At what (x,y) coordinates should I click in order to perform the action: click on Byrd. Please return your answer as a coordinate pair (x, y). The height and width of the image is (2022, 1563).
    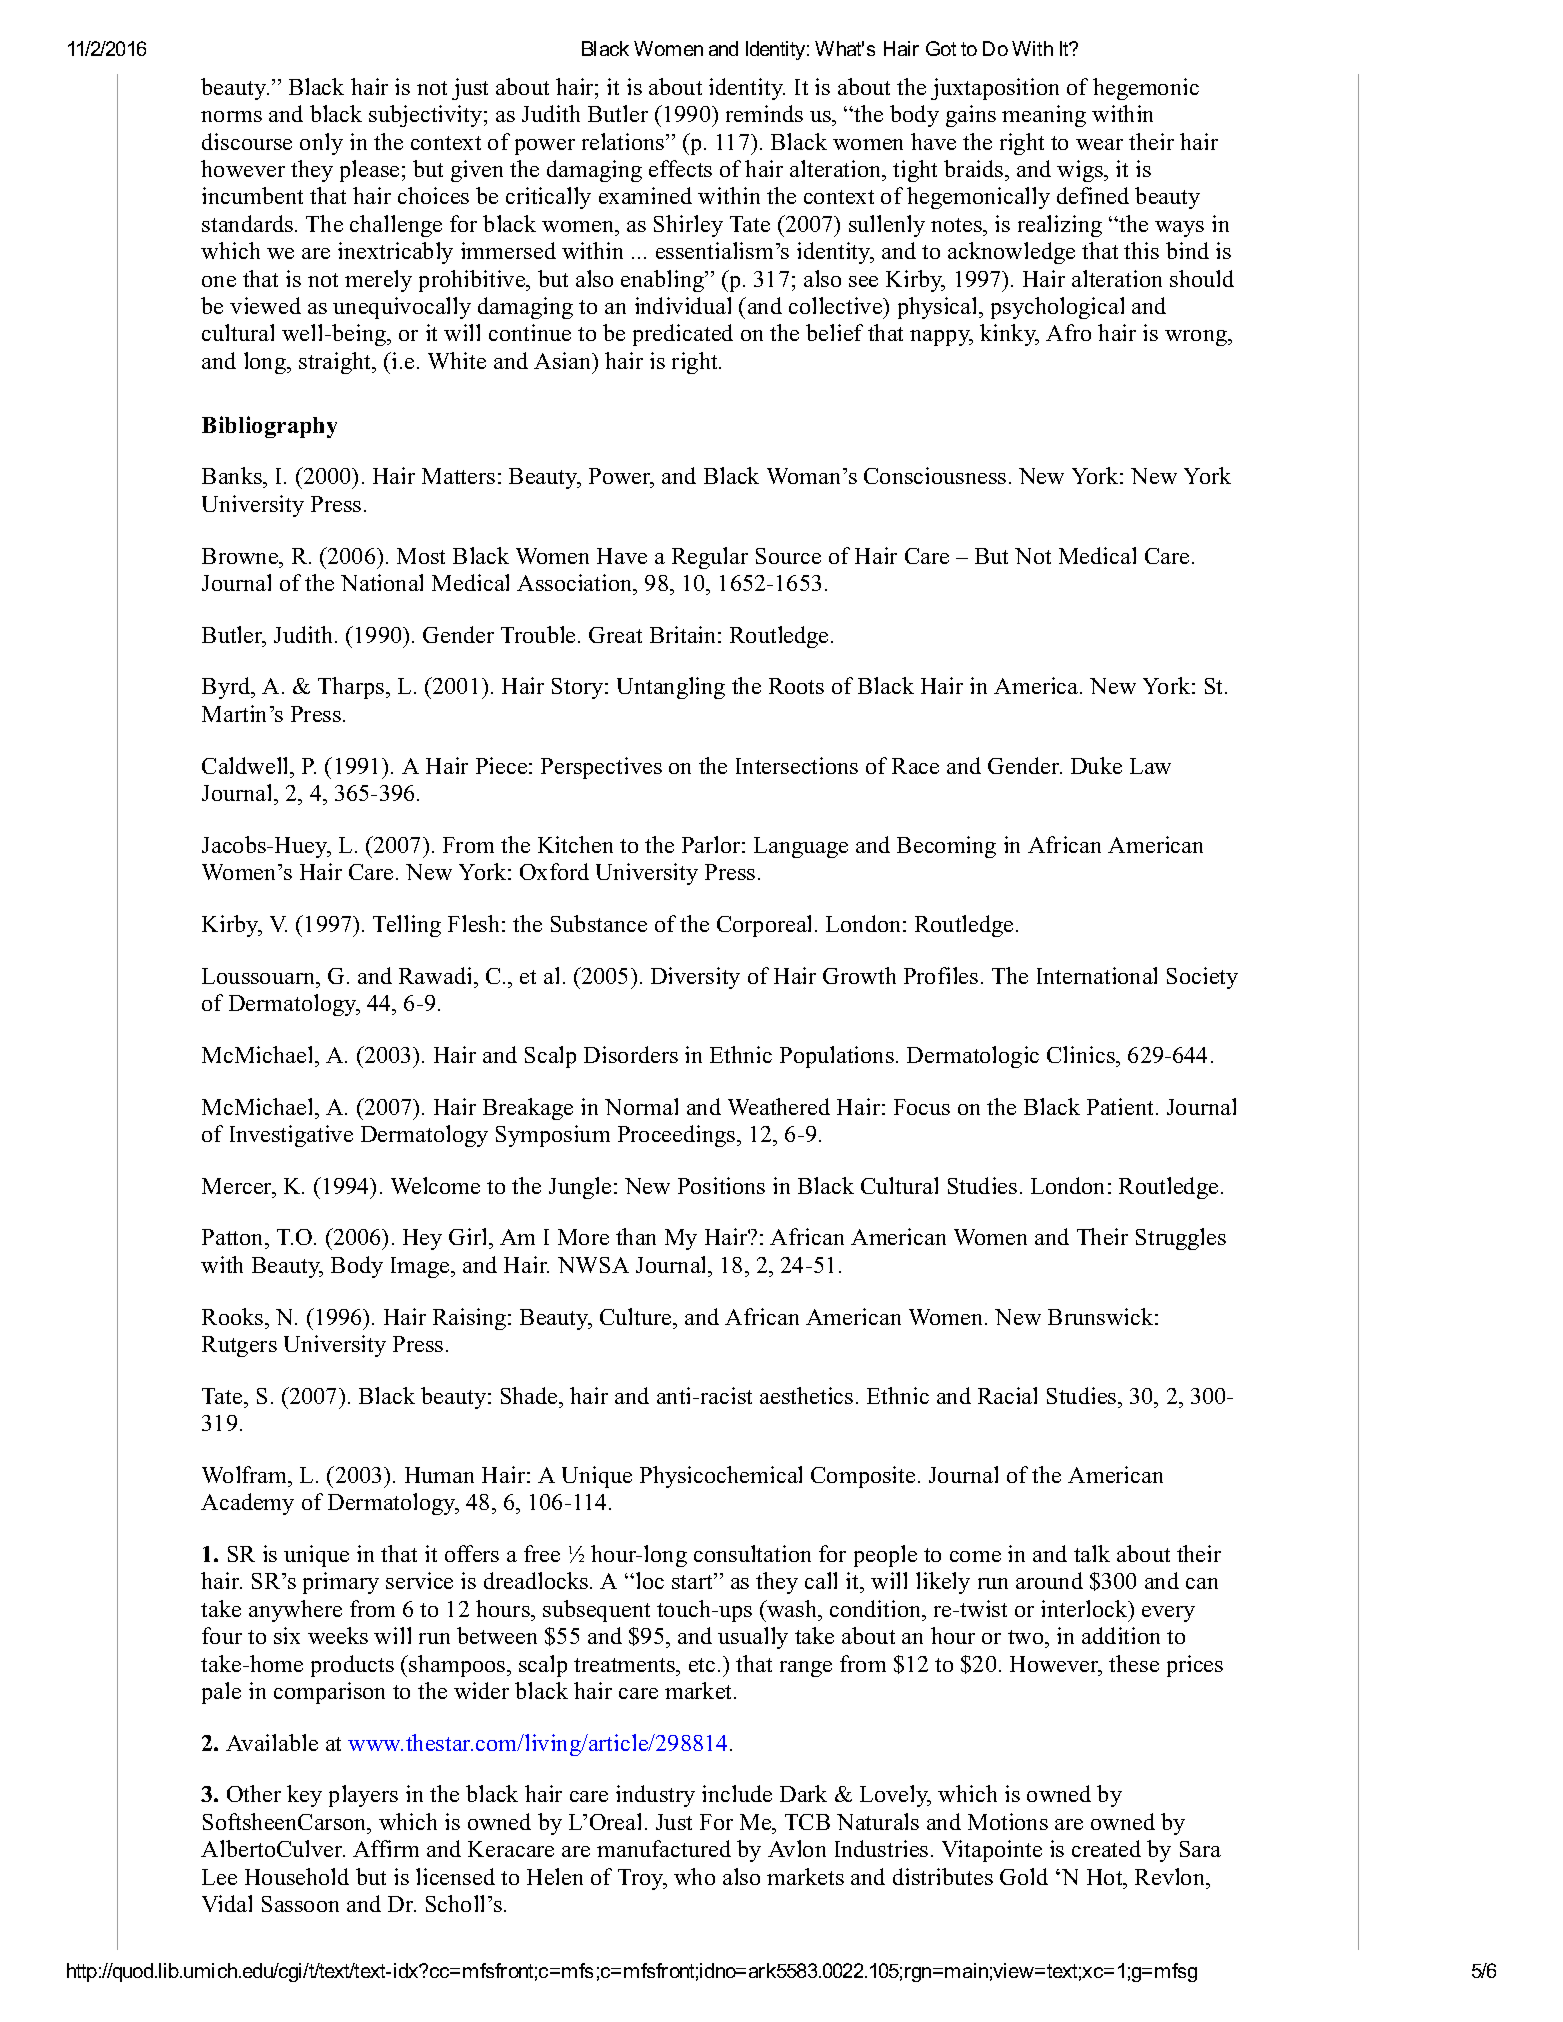
    Looking at the image, I should click on (227, 688).
